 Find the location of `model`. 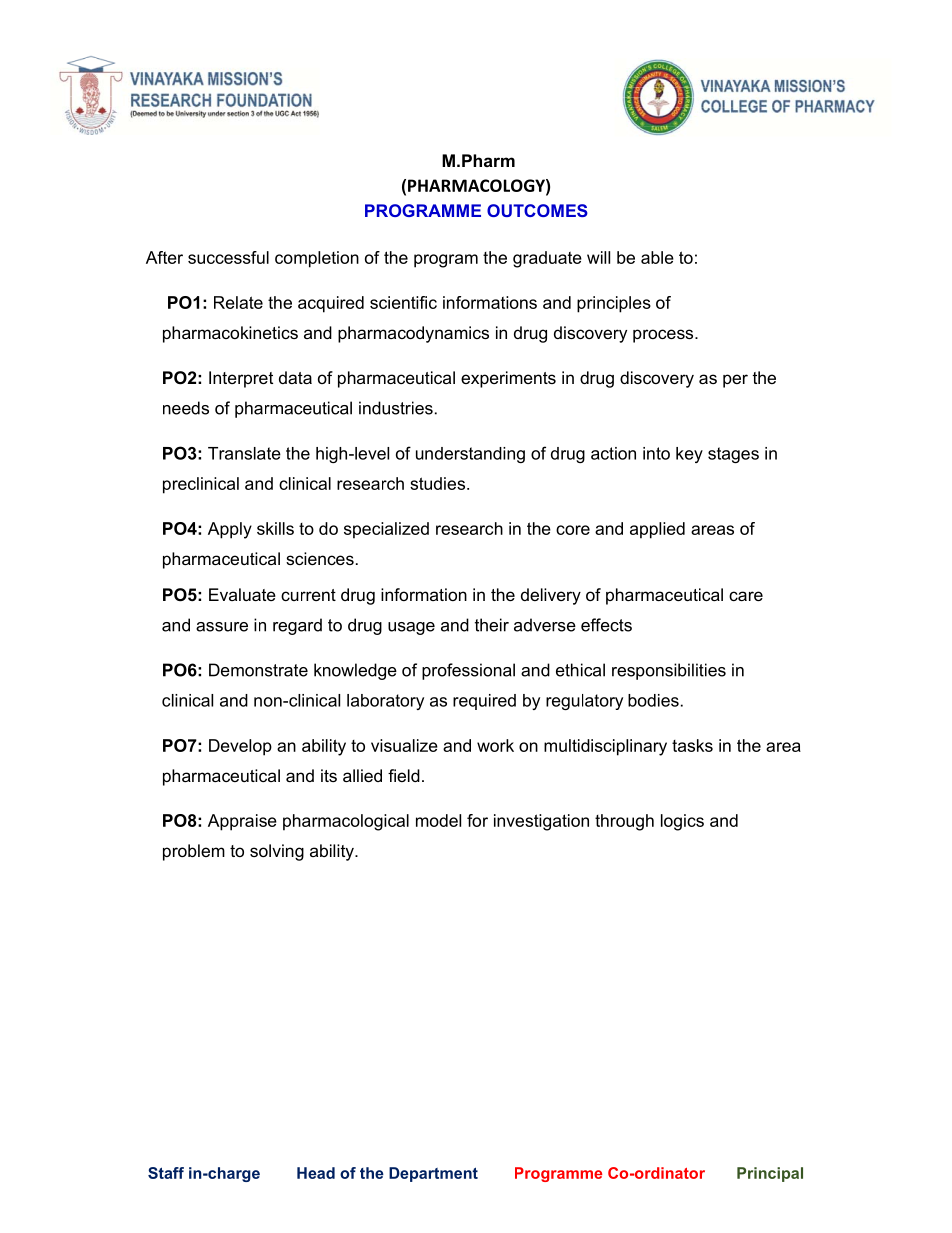

model is located at coordinates (438, 820).
